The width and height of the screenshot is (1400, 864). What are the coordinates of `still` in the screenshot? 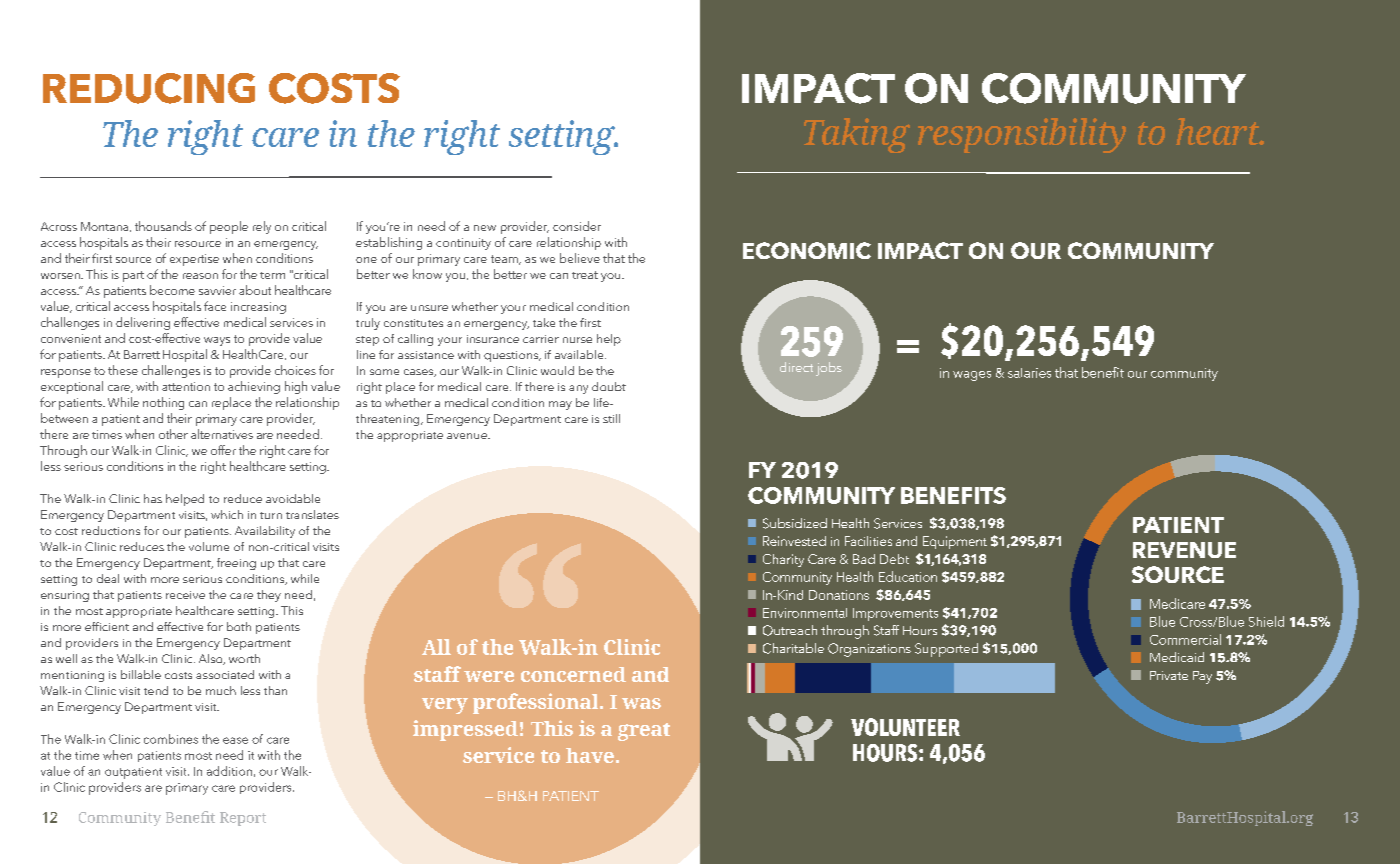 It's located at (611, 418).
